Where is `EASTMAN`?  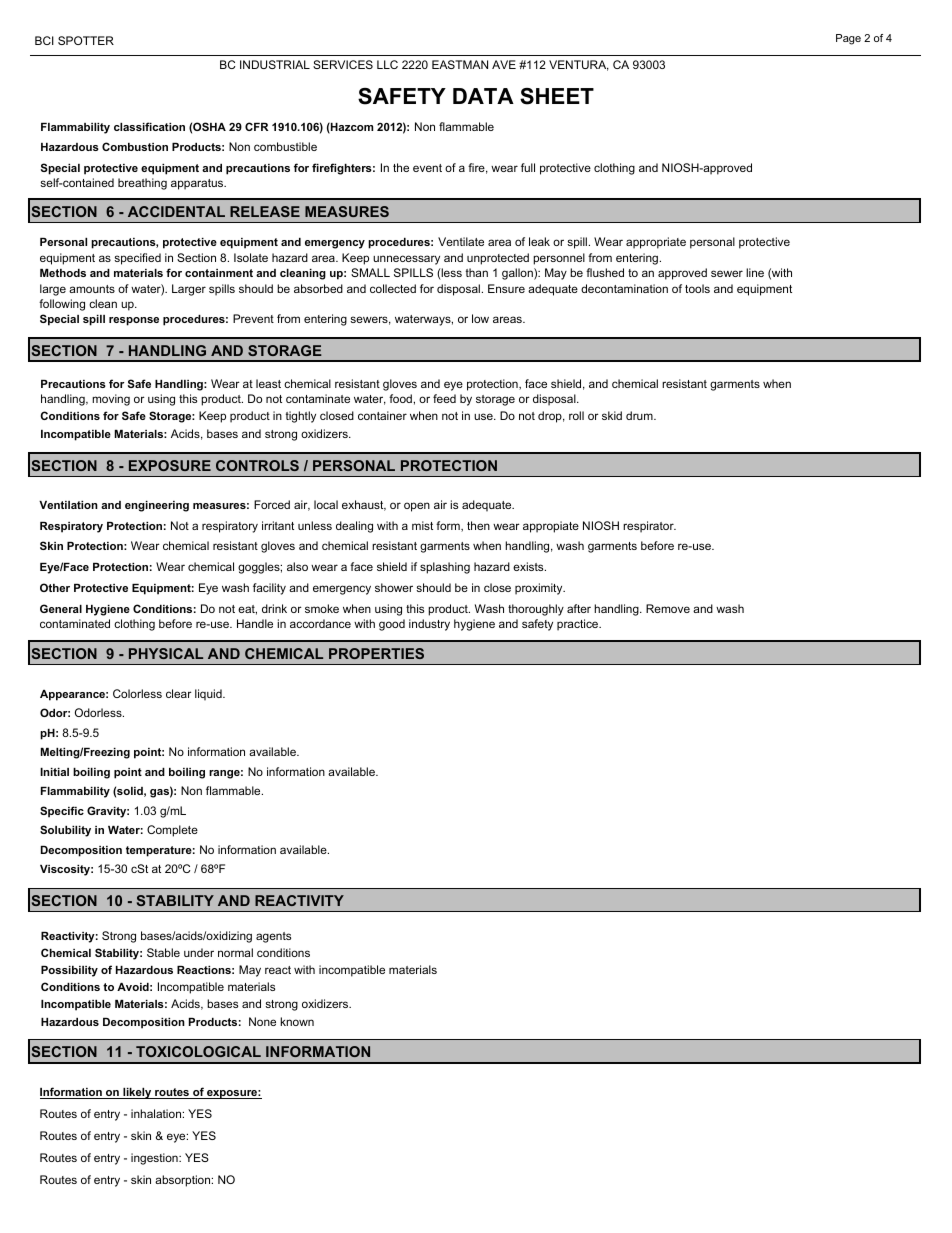 EASTMAN is located at coordinates (460, 64).
